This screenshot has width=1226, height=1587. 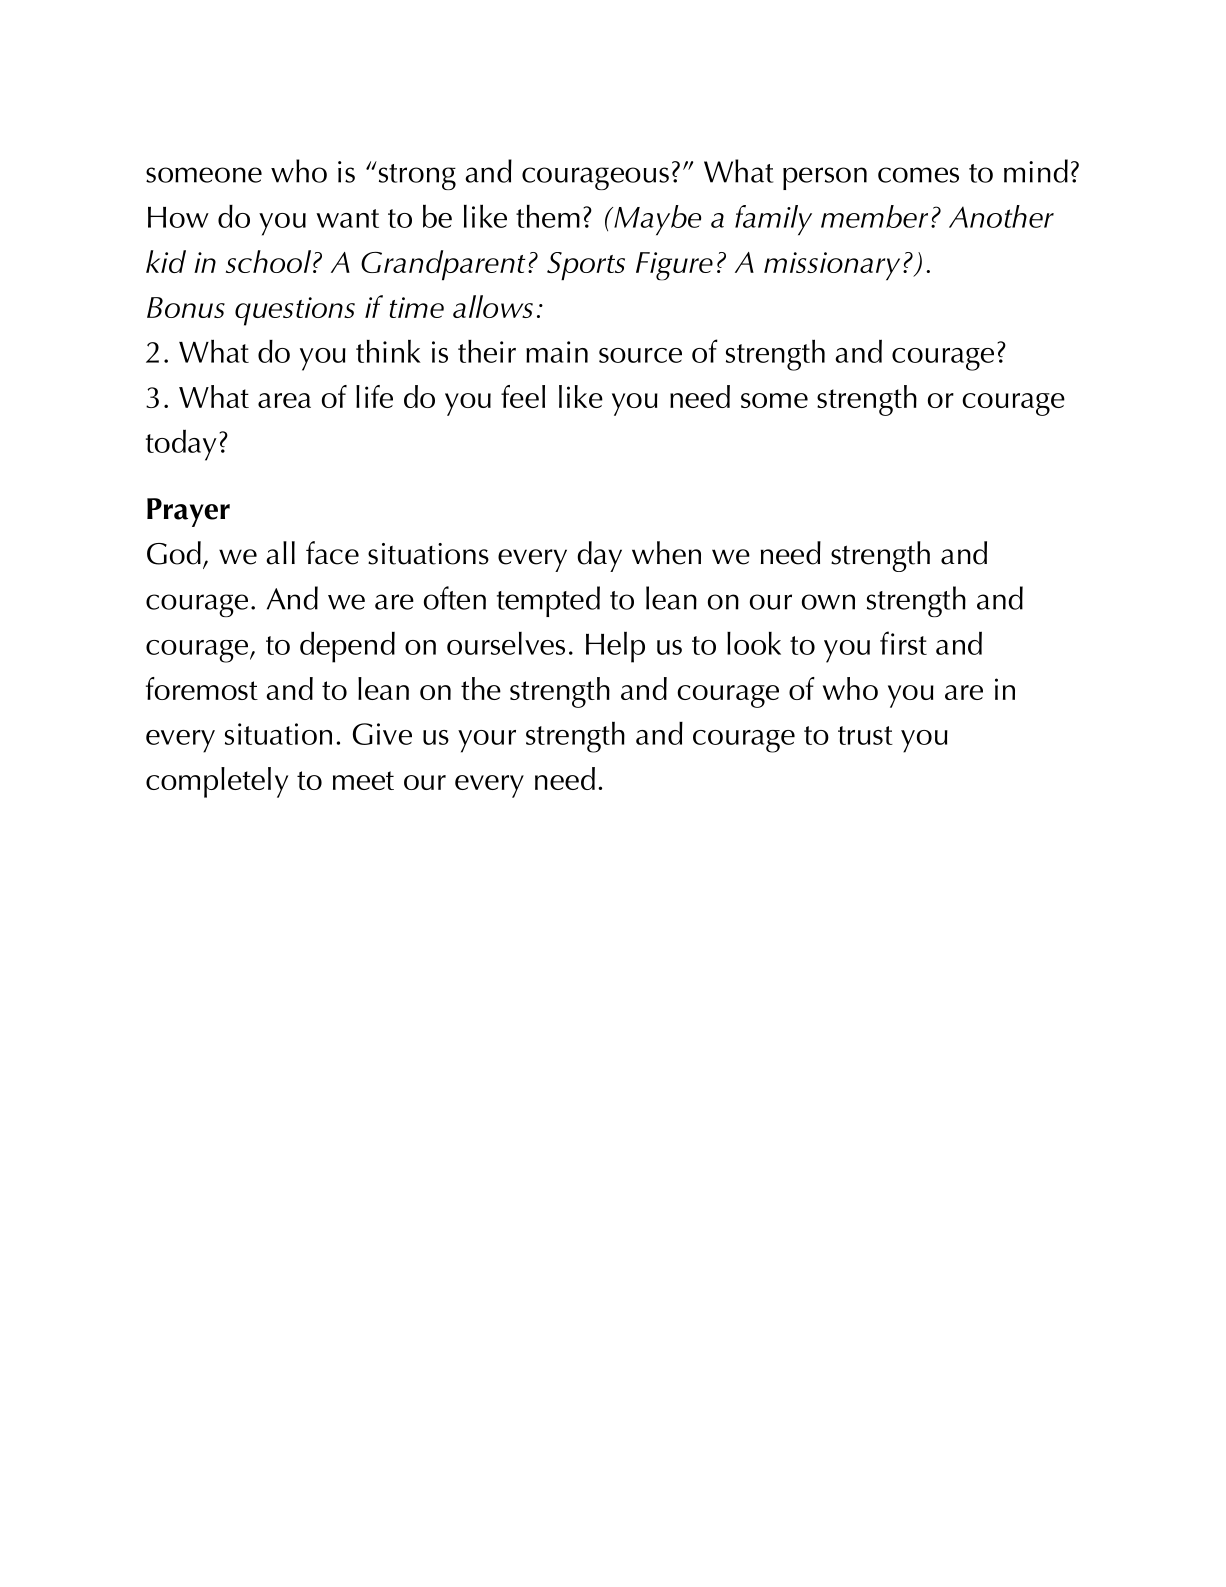 I want to click on completely, so click(x=217, y=782).
